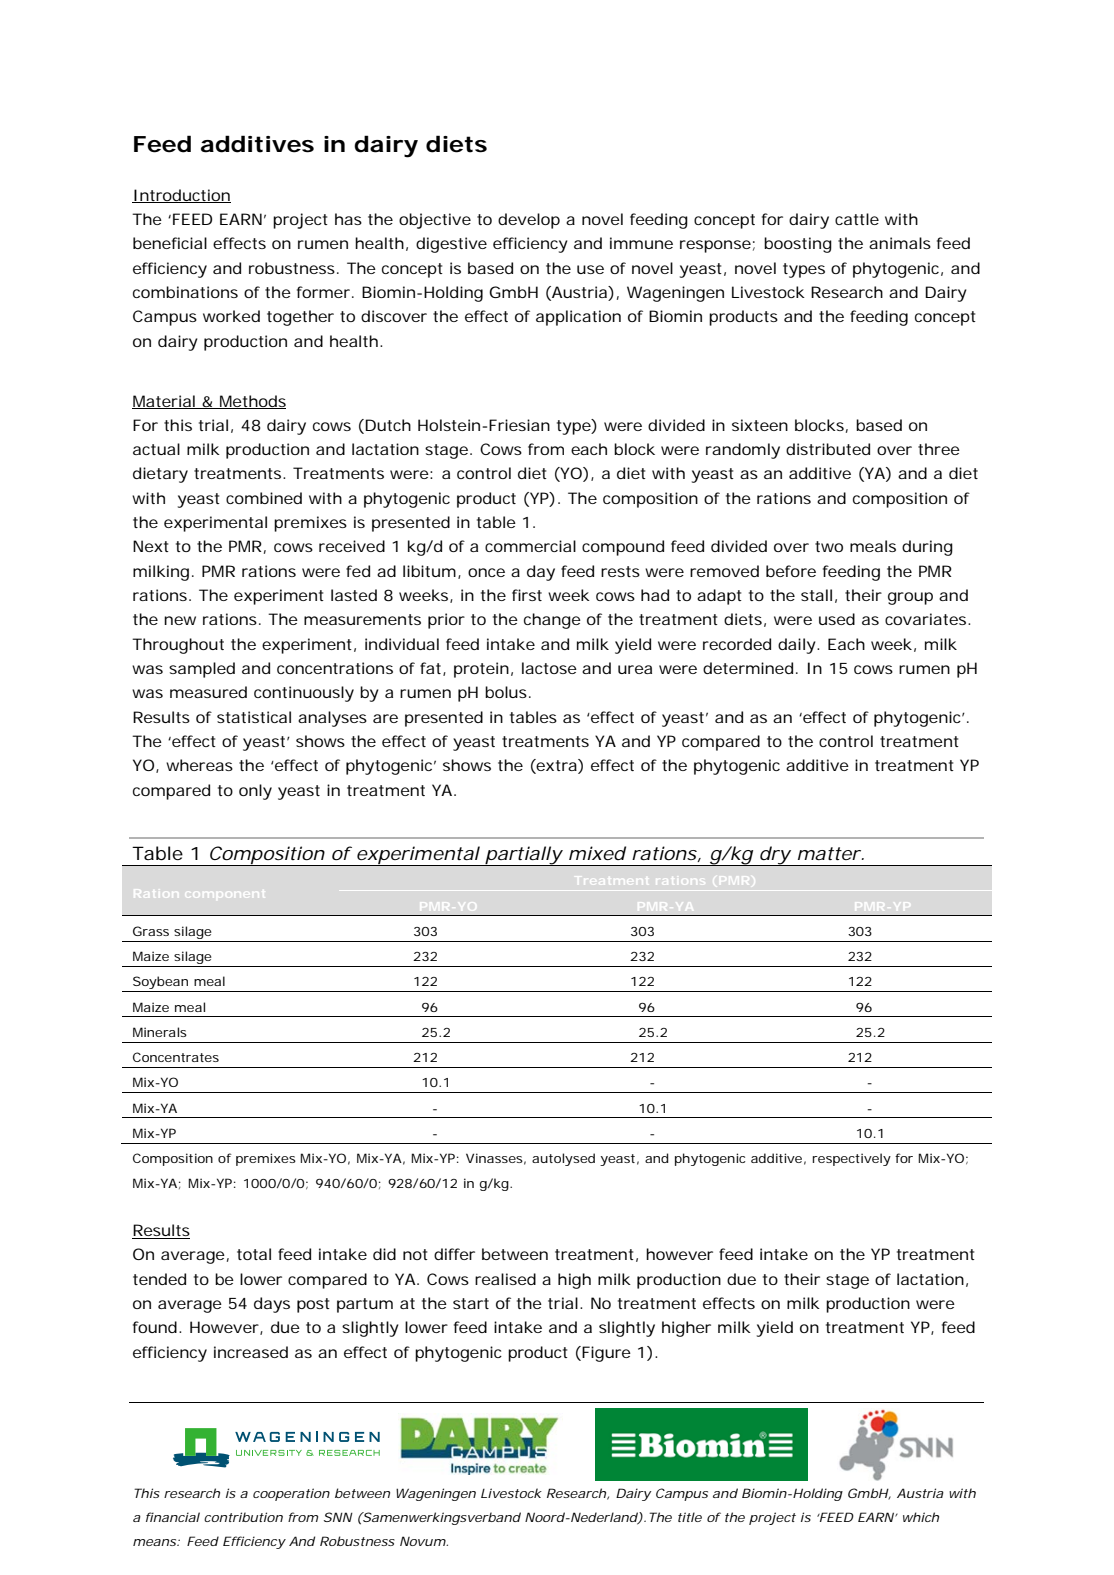  What do you see at coordinates (857, 219) in the screenshot?
I see `cattle` at bounding box center [857, 219].
